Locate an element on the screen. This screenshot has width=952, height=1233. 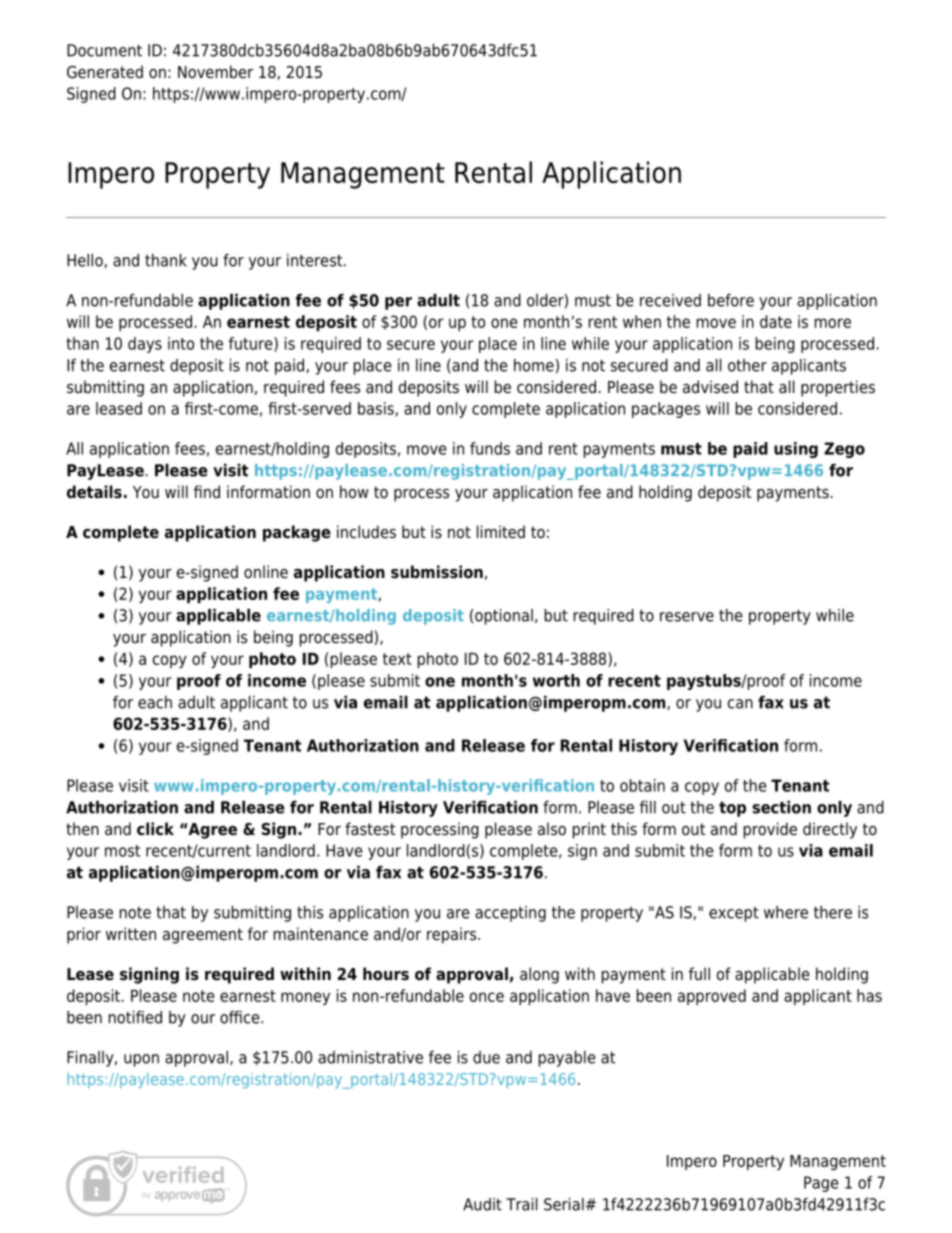
reserve is located at coordinates (687, 617).
